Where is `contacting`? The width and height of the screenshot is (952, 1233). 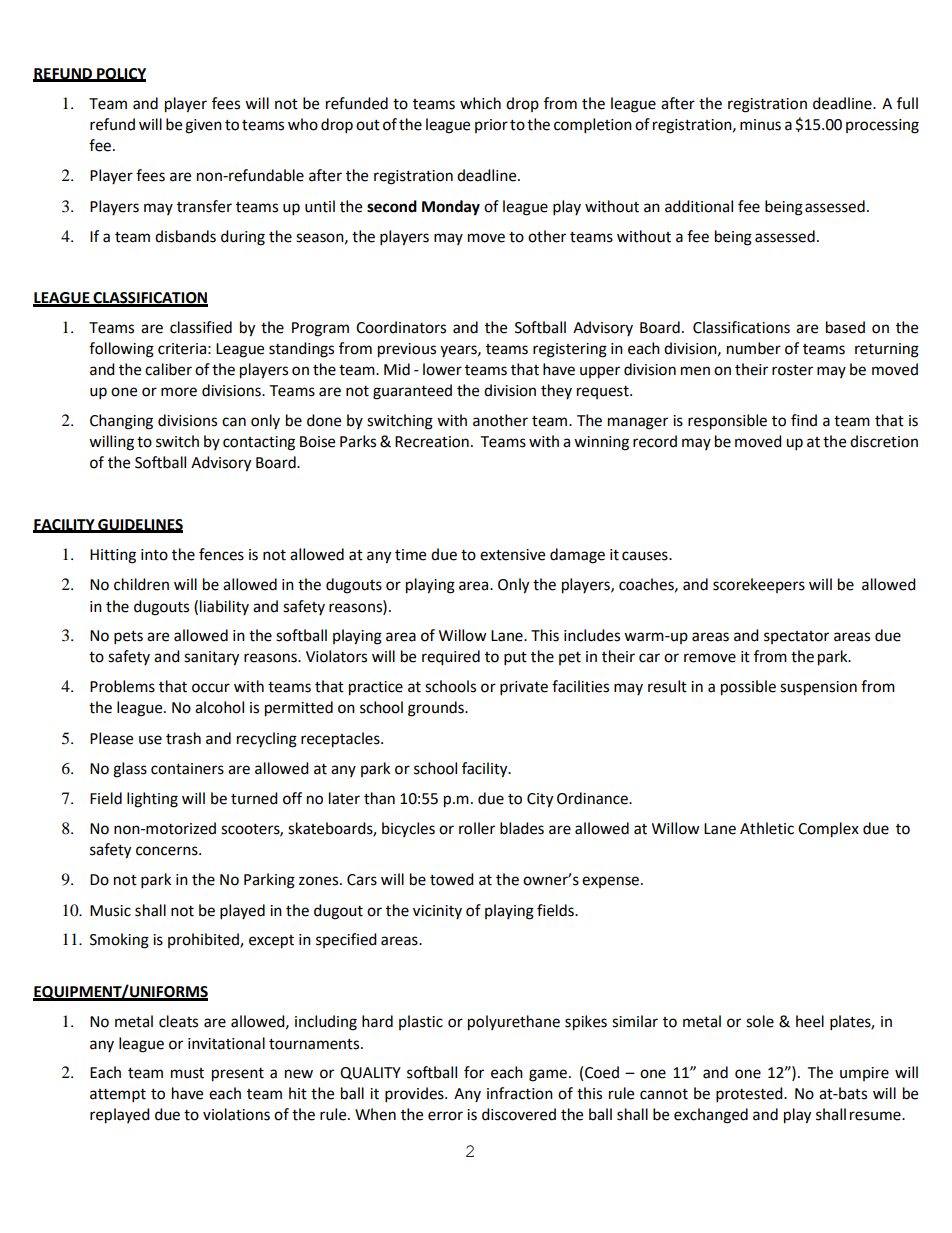
contacting is located at coordinates (259, 443).
